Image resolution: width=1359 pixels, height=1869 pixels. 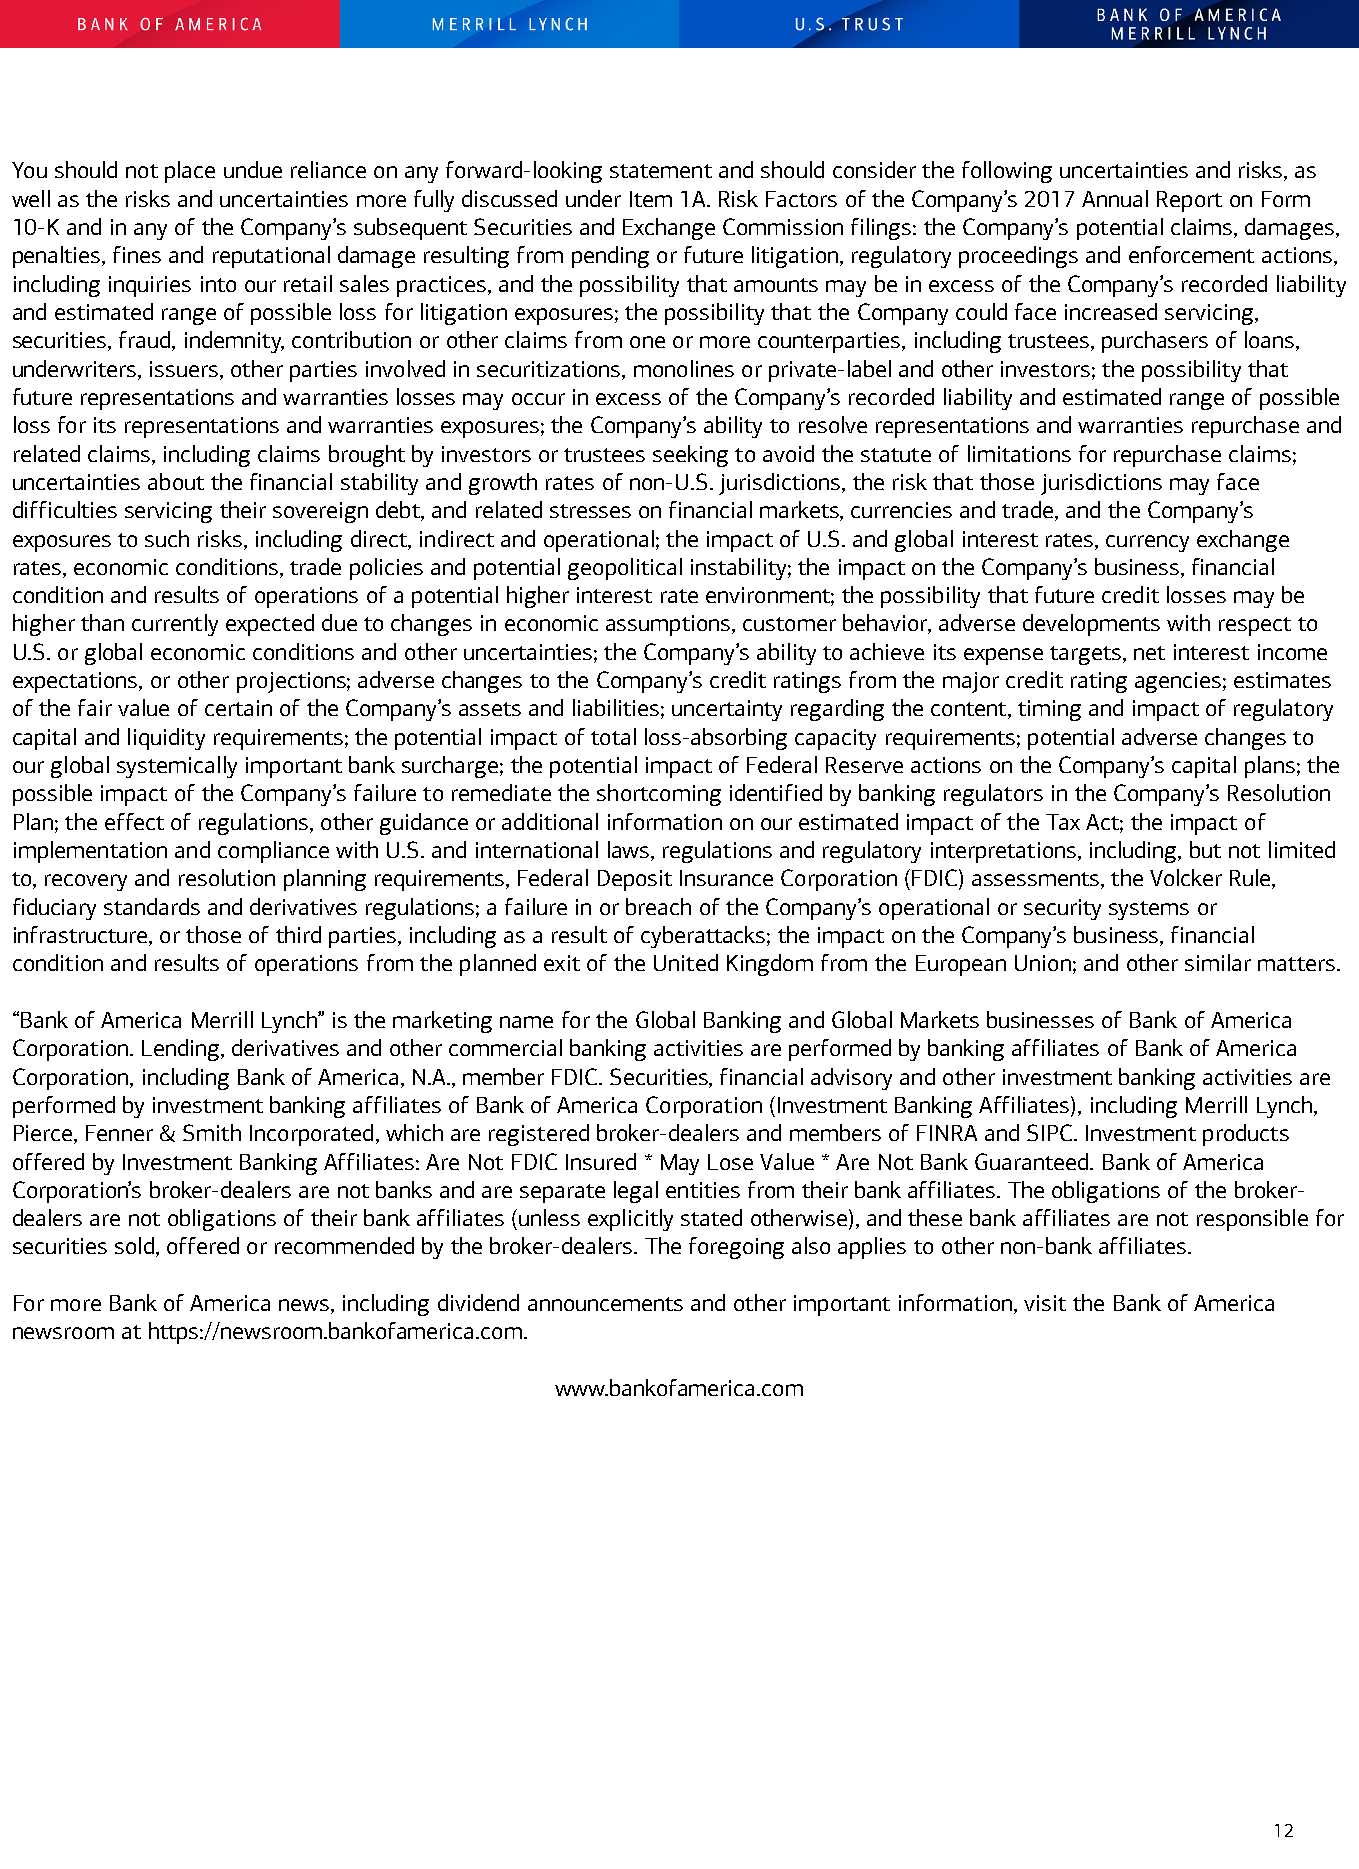 I want to click on liquidity, so click(x=166, y=739).
